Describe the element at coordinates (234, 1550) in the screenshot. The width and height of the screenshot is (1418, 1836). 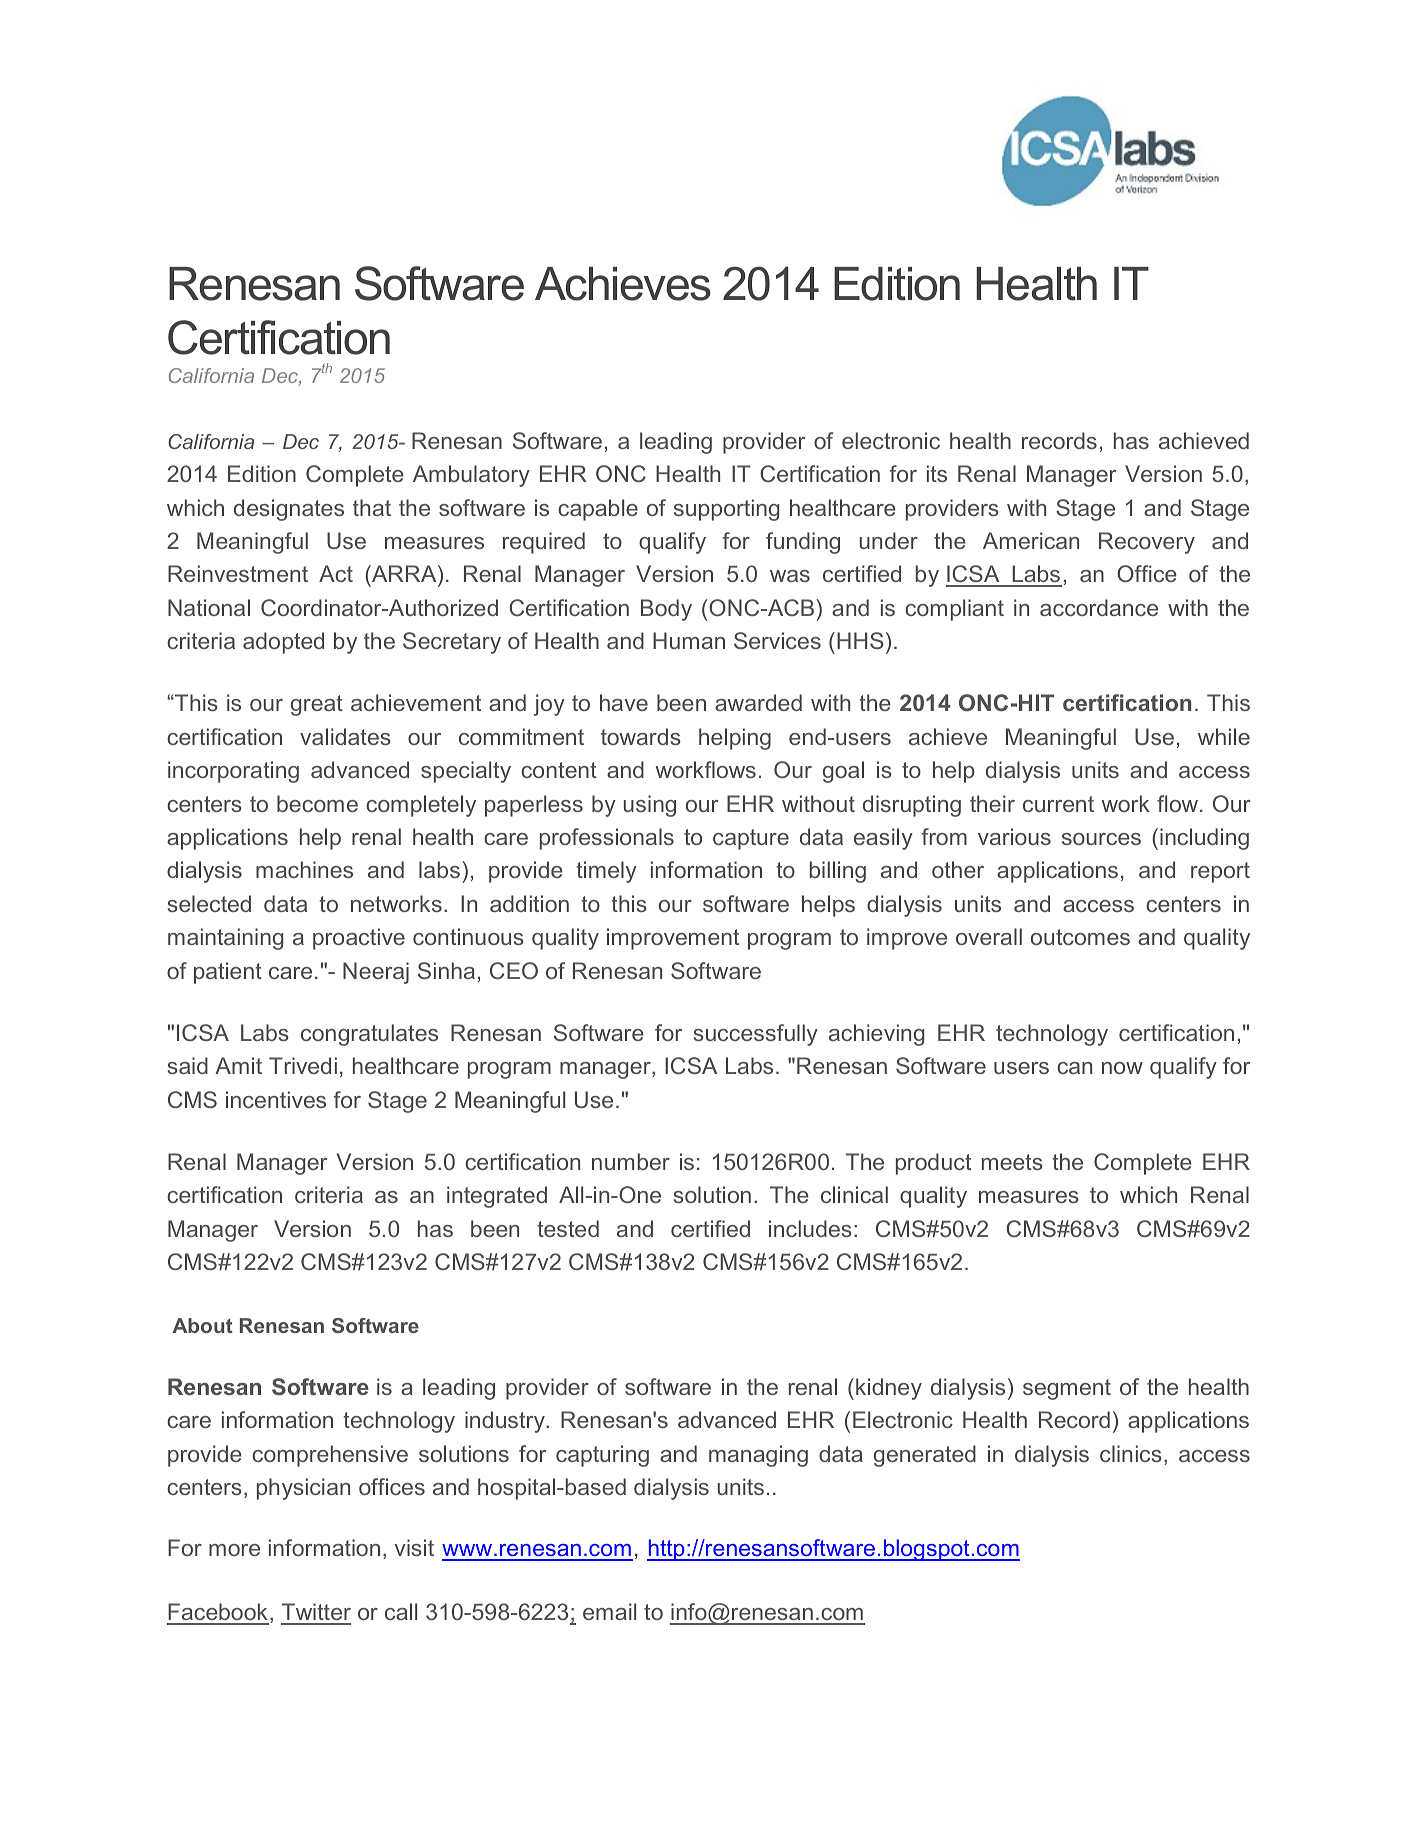
I see `more` at that location.
